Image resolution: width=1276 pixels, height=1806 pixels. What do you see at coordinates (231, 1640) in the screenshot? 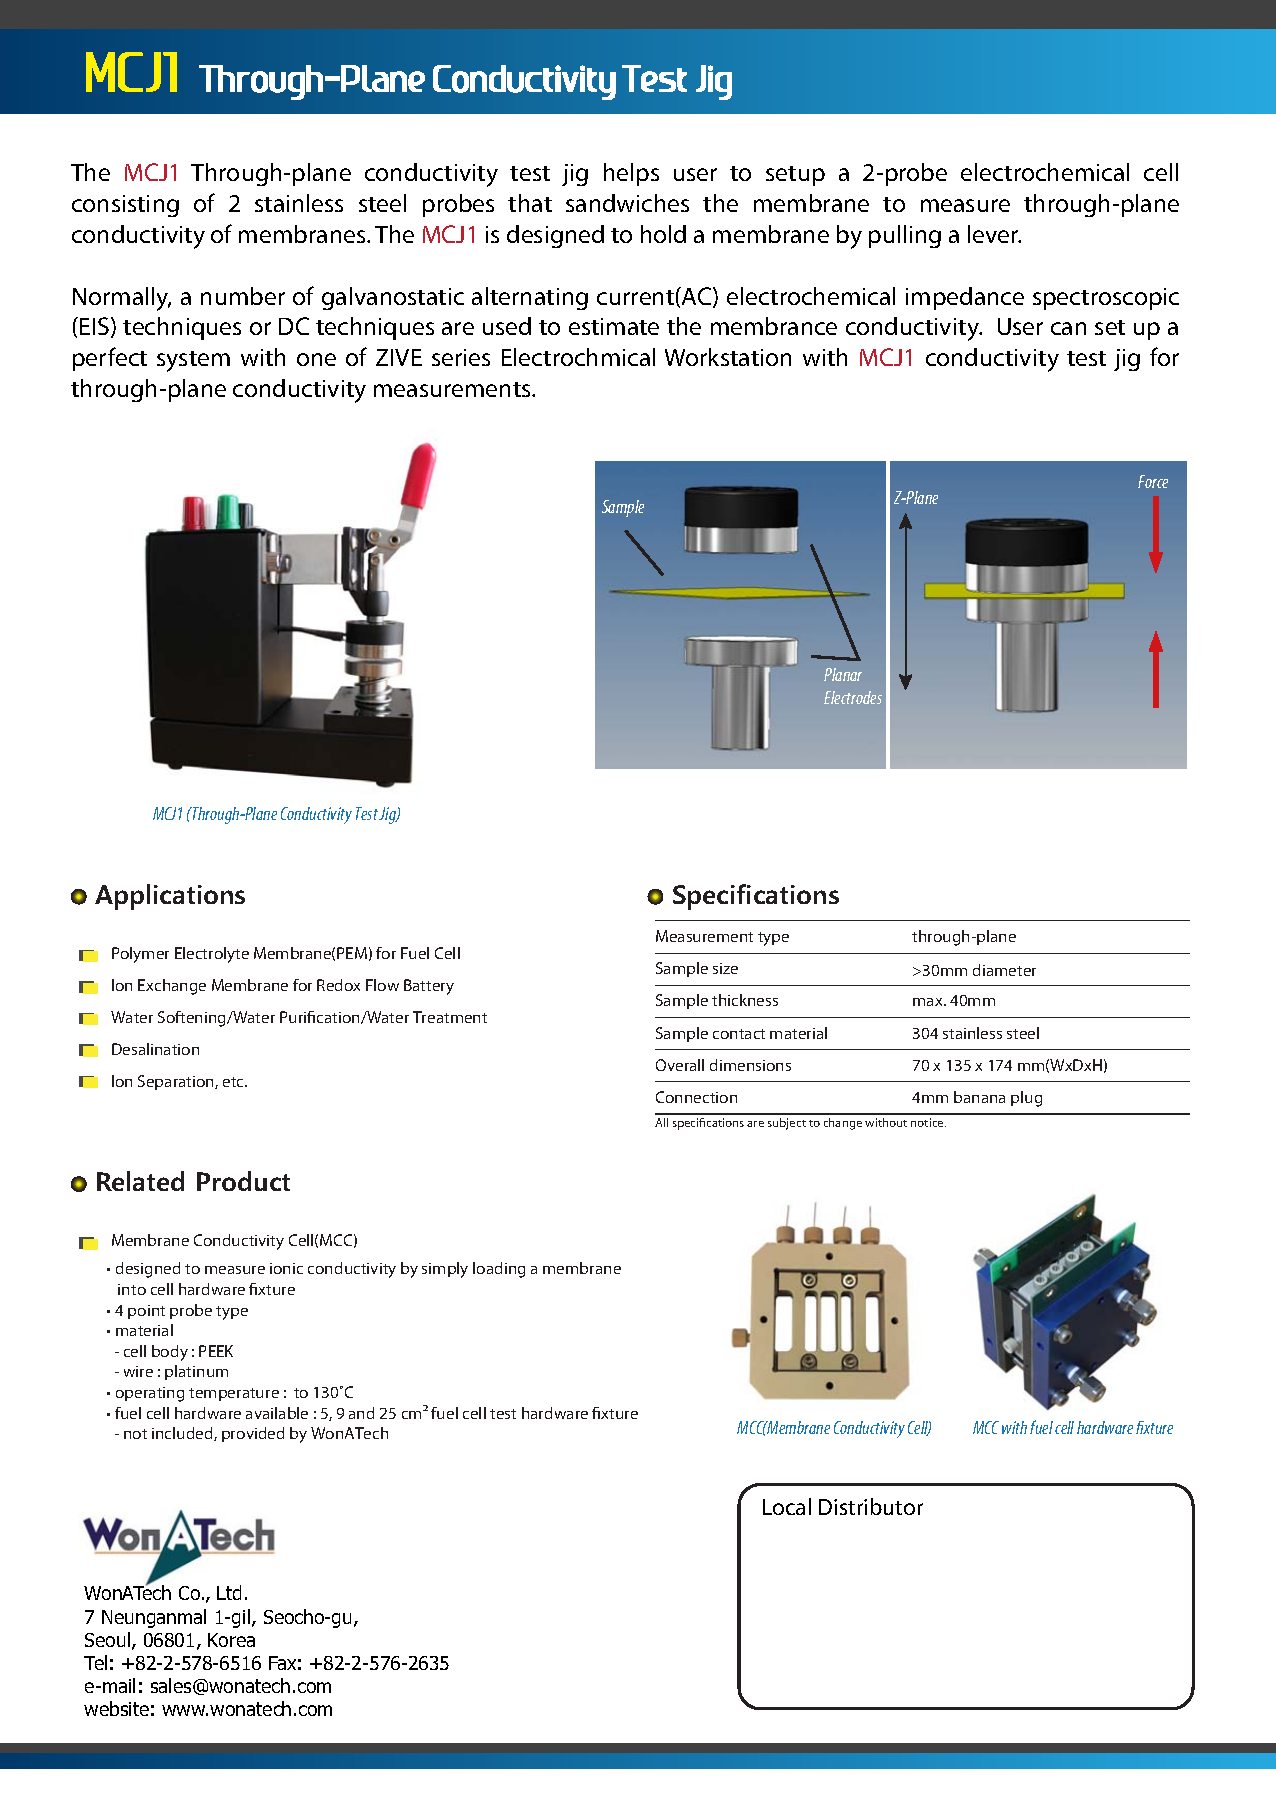
I see `Korea` at bounding box center [231, 1640].
